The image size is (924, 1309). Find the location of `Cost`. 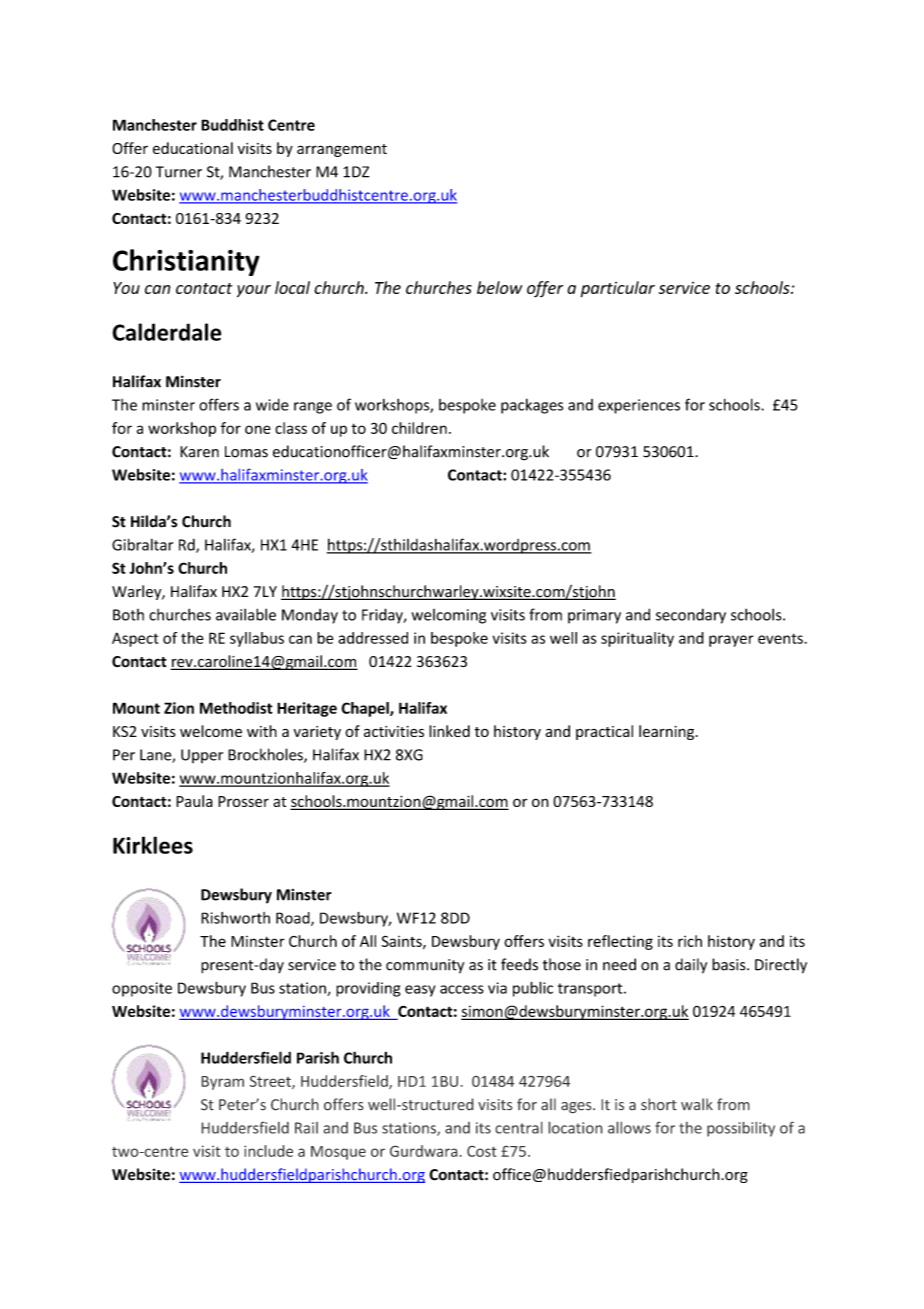

Cost is located at coordinates (482, 1151).
